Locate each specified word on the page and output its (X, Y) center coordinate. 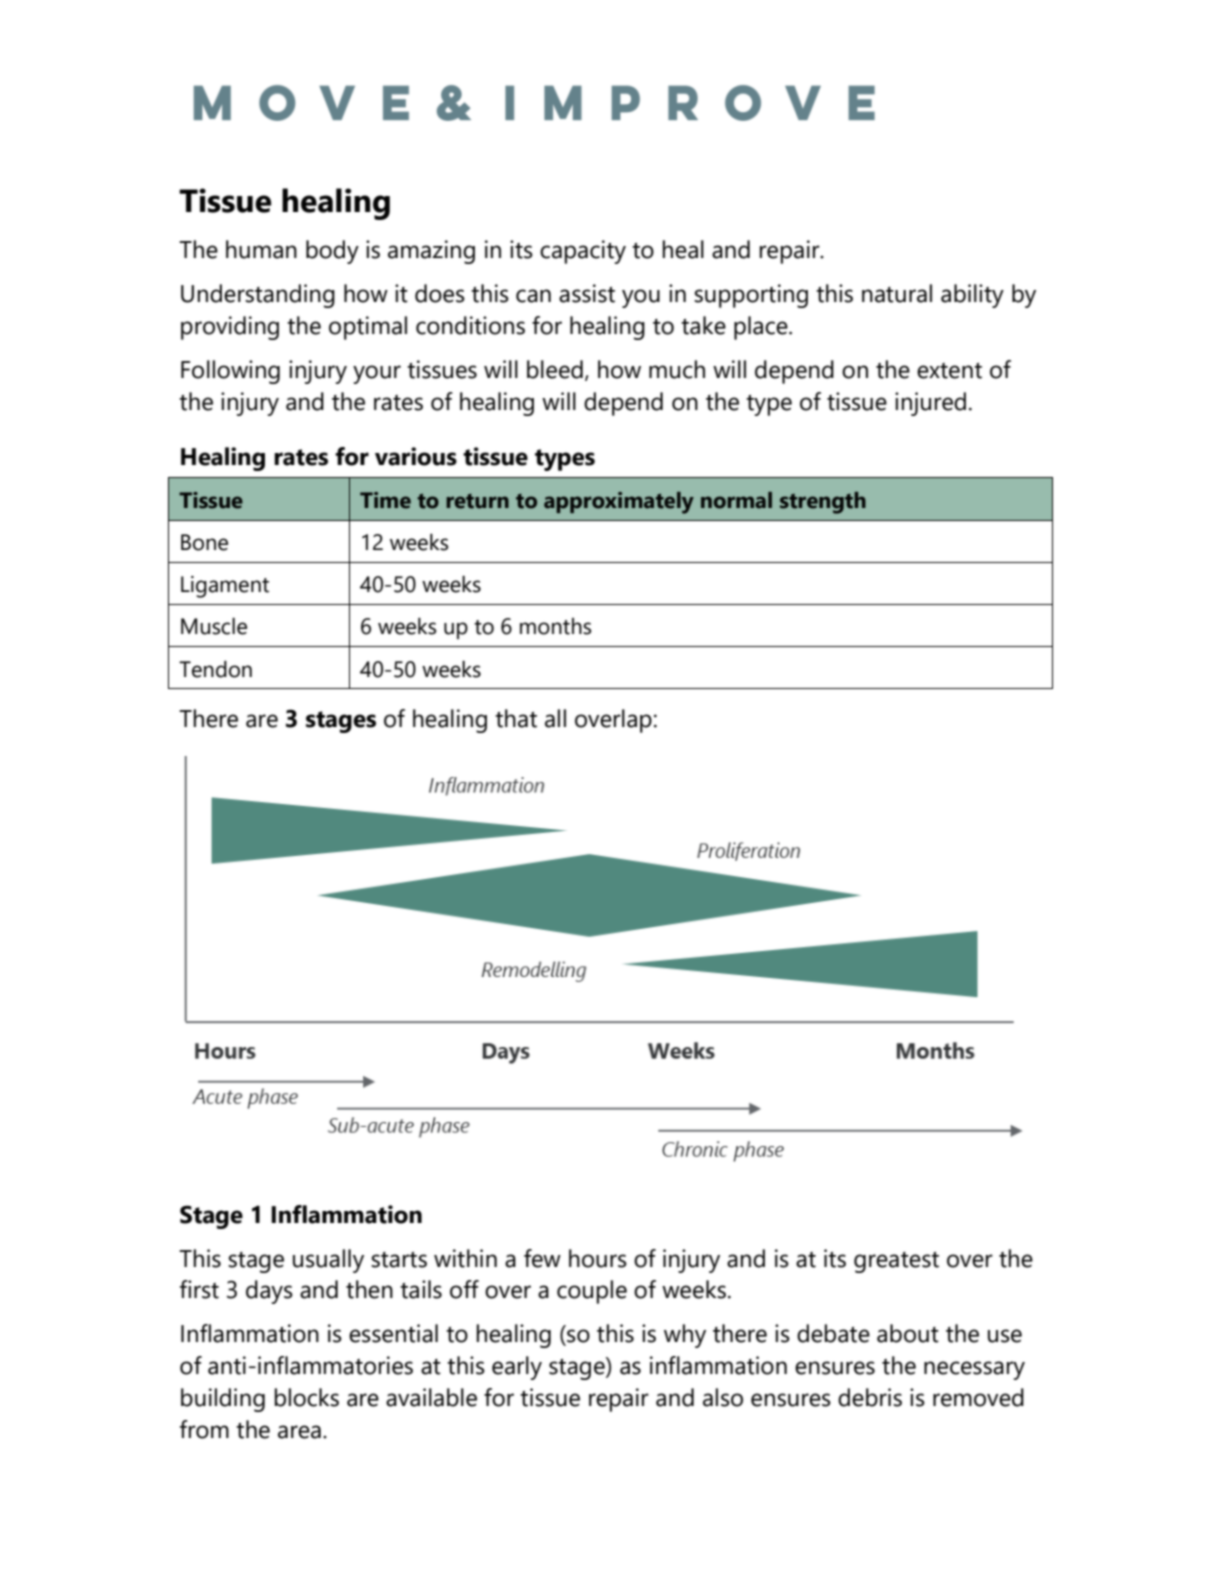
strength (823, 503)
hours (598, 1258)
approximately (619, 503)
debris (870, 1397)
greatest (896, 1262)
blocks (307, 1397)
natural (897, 293)
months (555, 626)
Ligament (225, 587)
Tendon (215, 669)
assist (587, 293)
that (516, 718)
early (517, 1368)
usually (328, 1261)
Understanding (258, 296)
